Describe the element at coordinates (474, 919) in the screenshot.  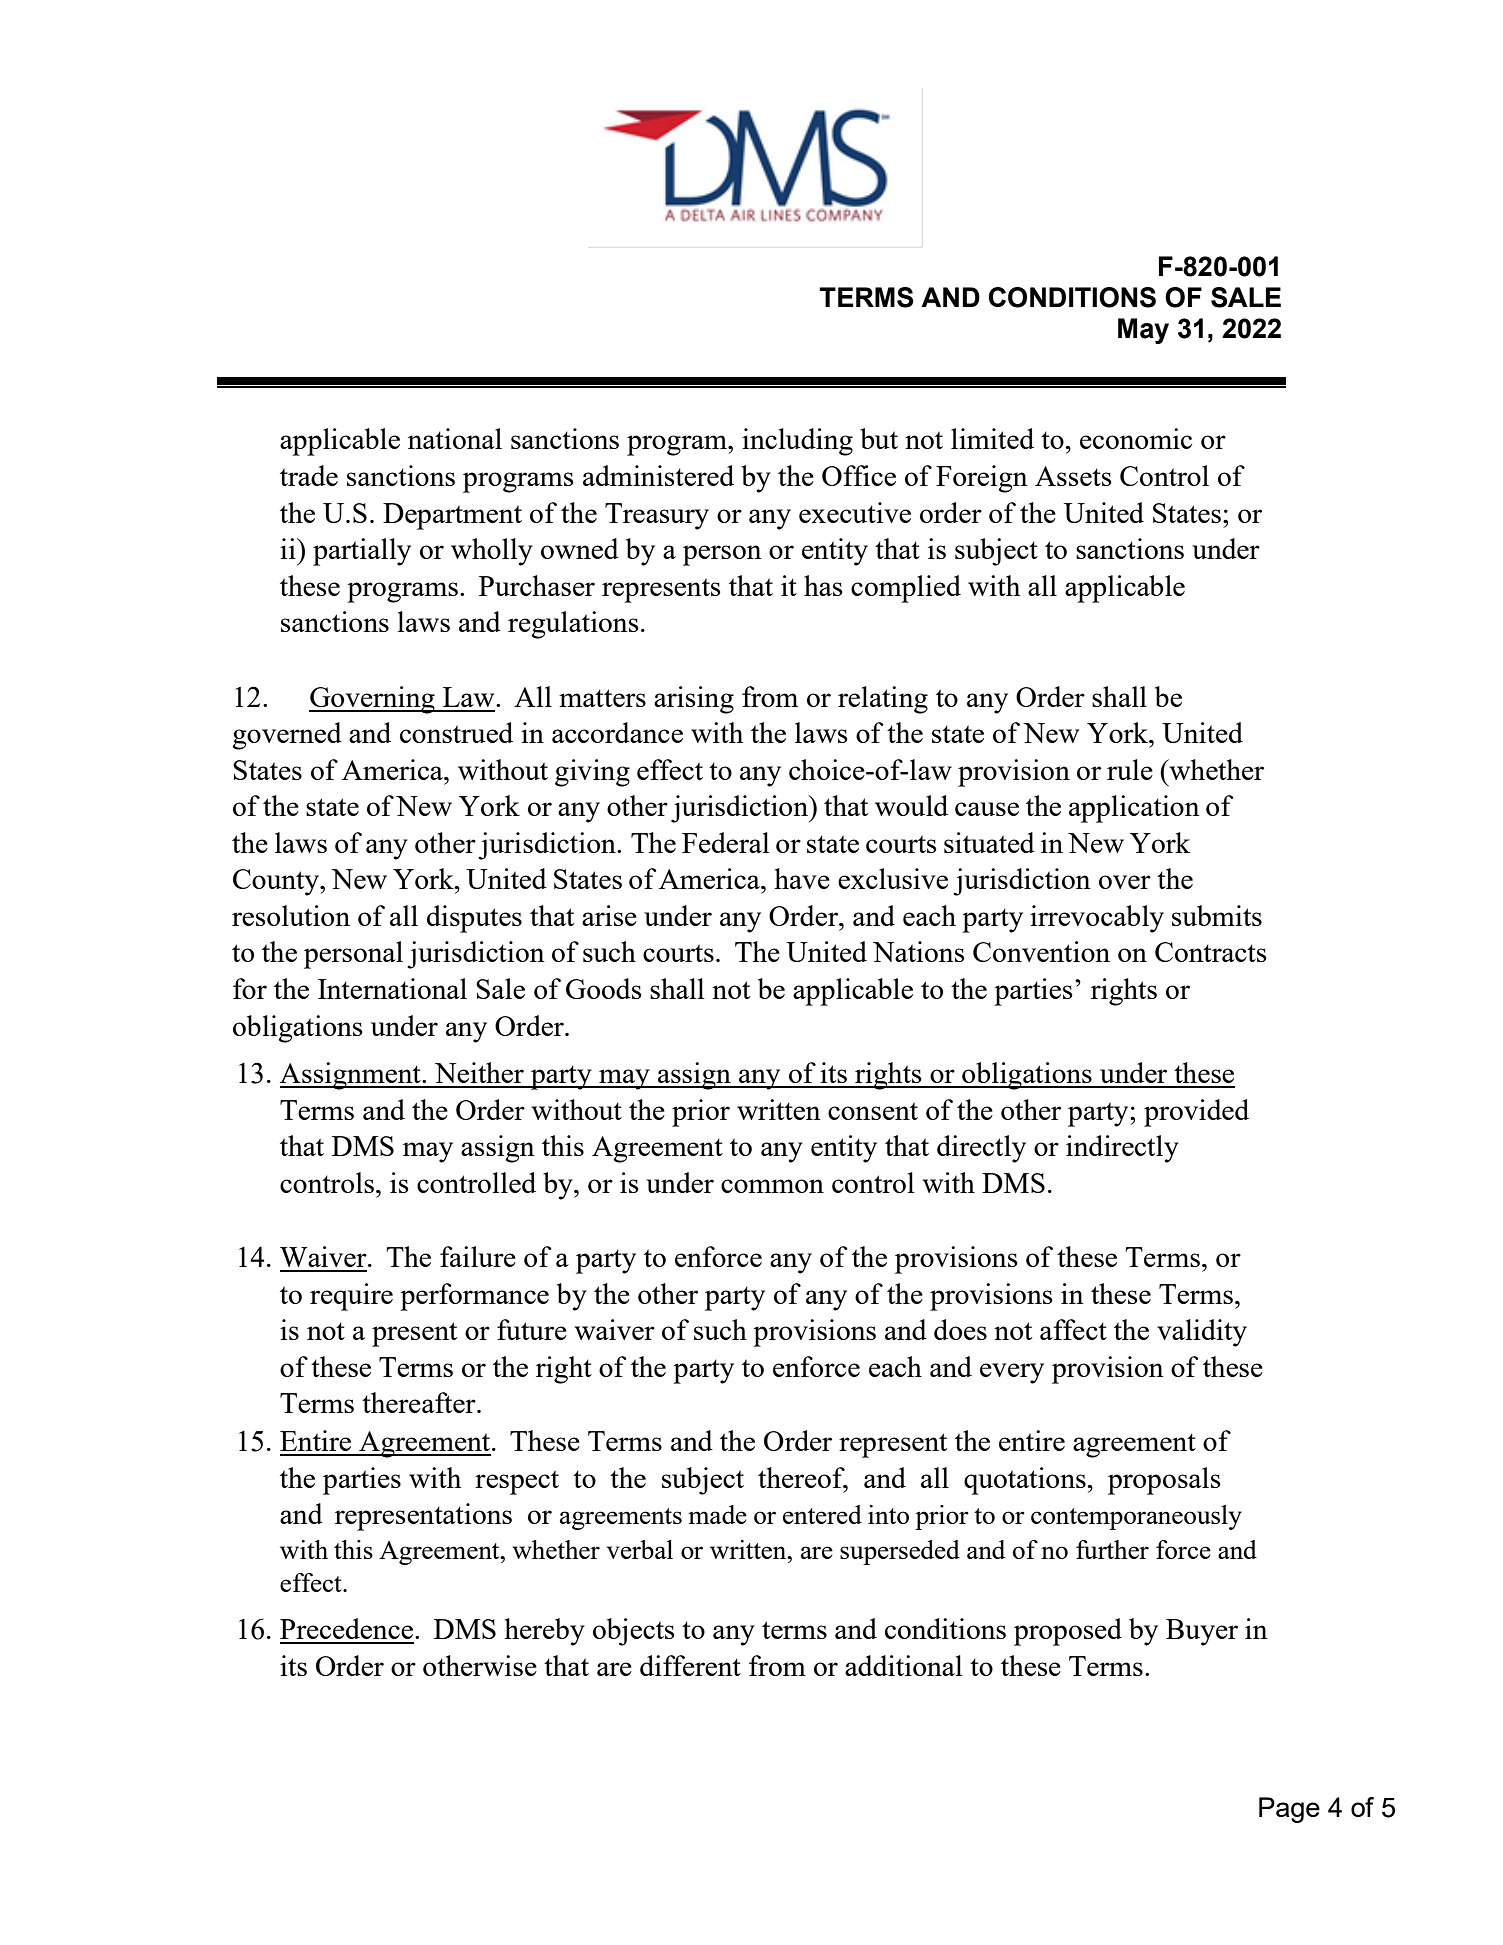
I see `disputes` at that location.
